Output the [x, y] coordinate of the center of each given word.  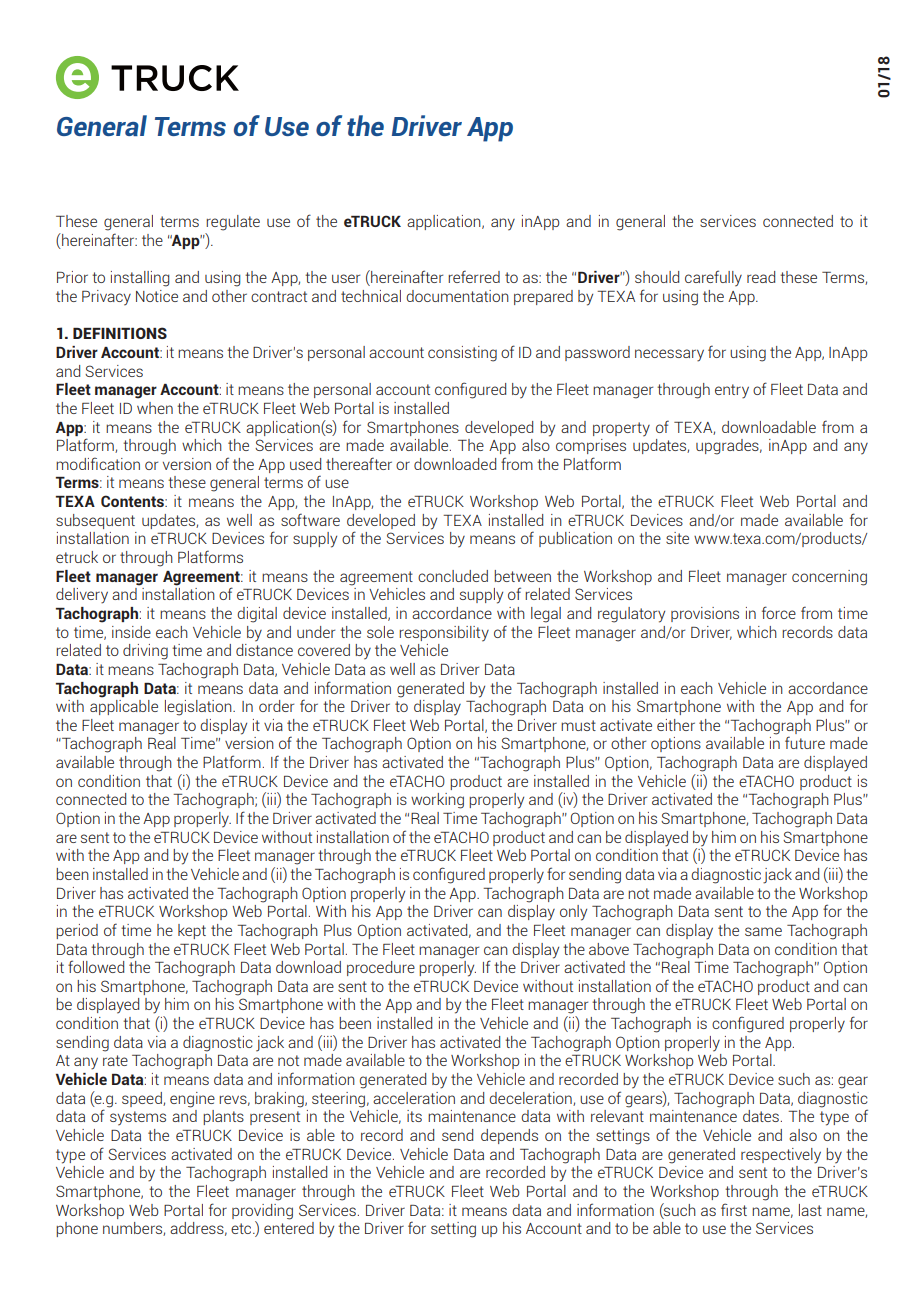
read [761, 277]
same [763, 931]
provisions [705, 614]
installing [140, 279]
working [437, 801]
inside [131, 632]
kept [192, 931]
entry [732, 391]
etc [242, 1228]
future [805, 742]
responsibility [444, 634]
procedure [381, 968]
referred [474, 276]
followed [96, 966]
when [155, 408]
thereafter [359, 463]
